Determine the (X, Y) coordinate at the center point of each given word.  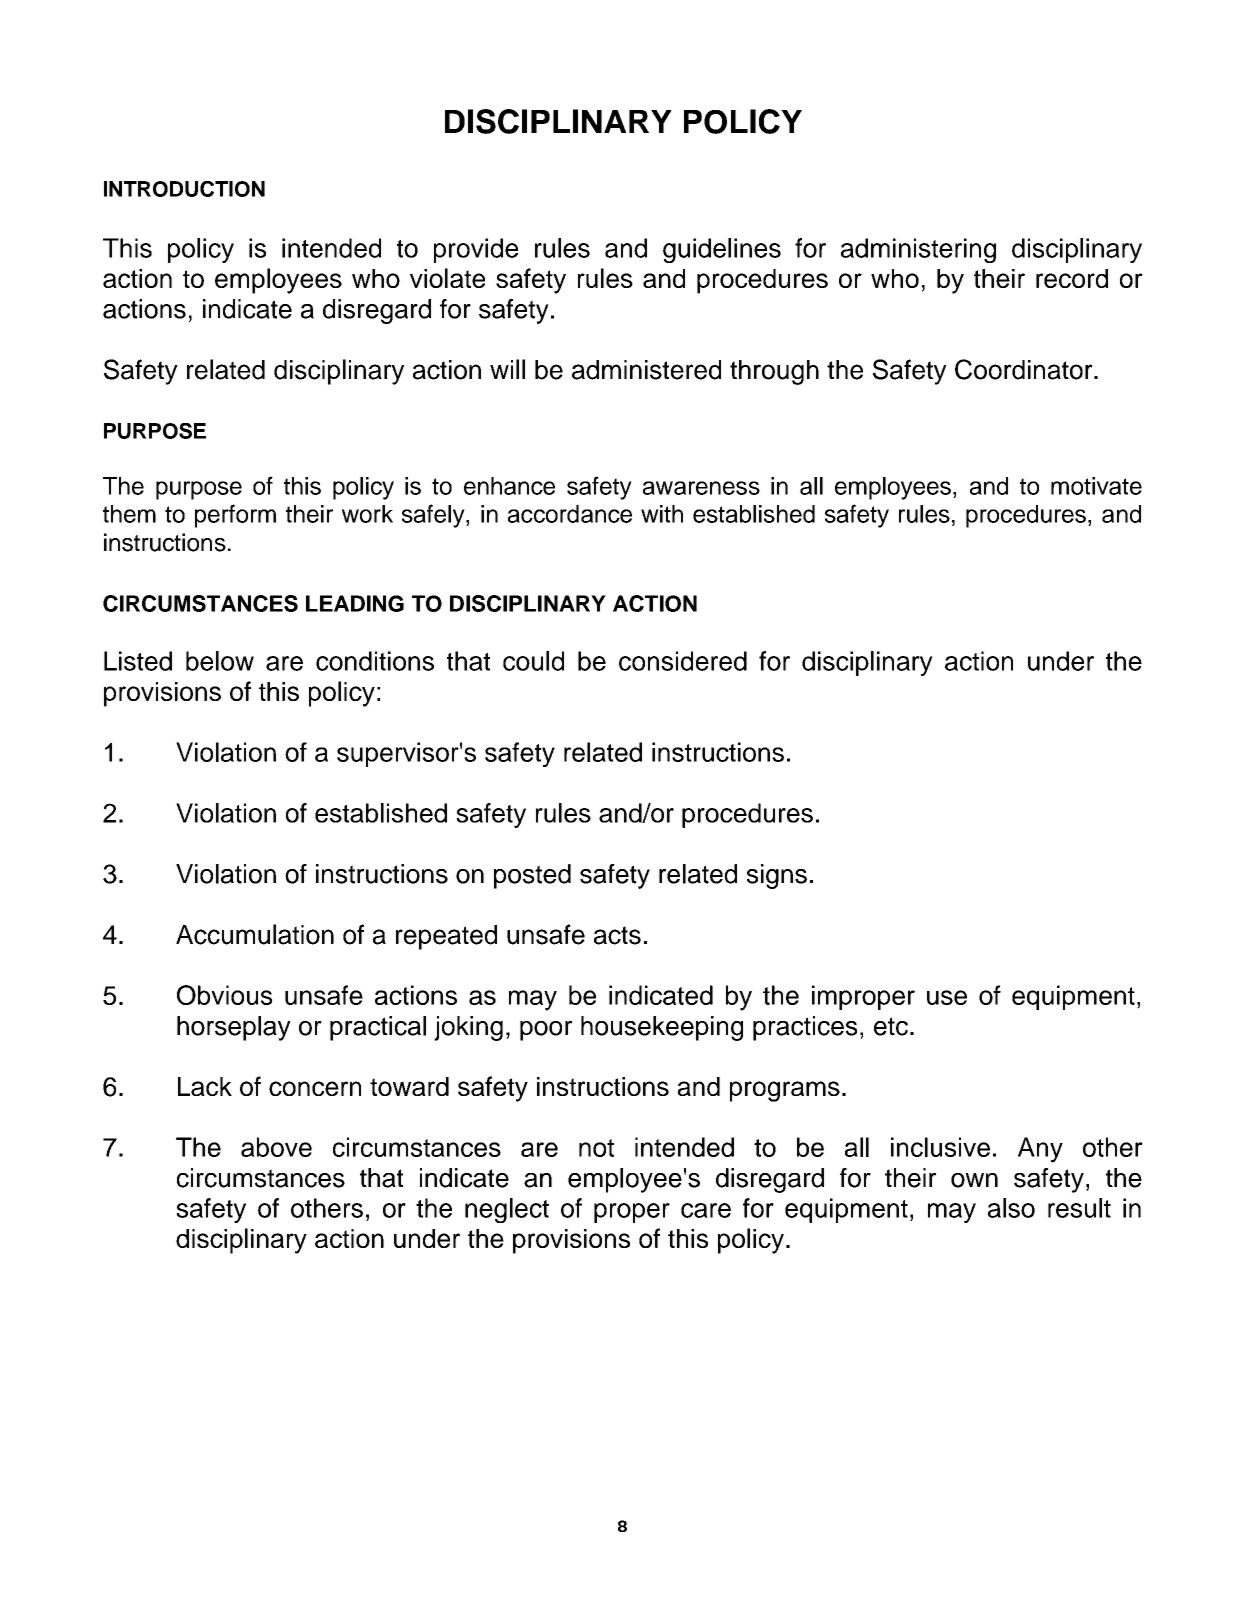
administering (918, 250)
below (220, 661)
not (596, 1148)
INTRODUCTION (184, 189)
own (974, 1180)
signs (777, 876)
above (276, 1147)
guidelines (722, 250)
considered (683, 661)
